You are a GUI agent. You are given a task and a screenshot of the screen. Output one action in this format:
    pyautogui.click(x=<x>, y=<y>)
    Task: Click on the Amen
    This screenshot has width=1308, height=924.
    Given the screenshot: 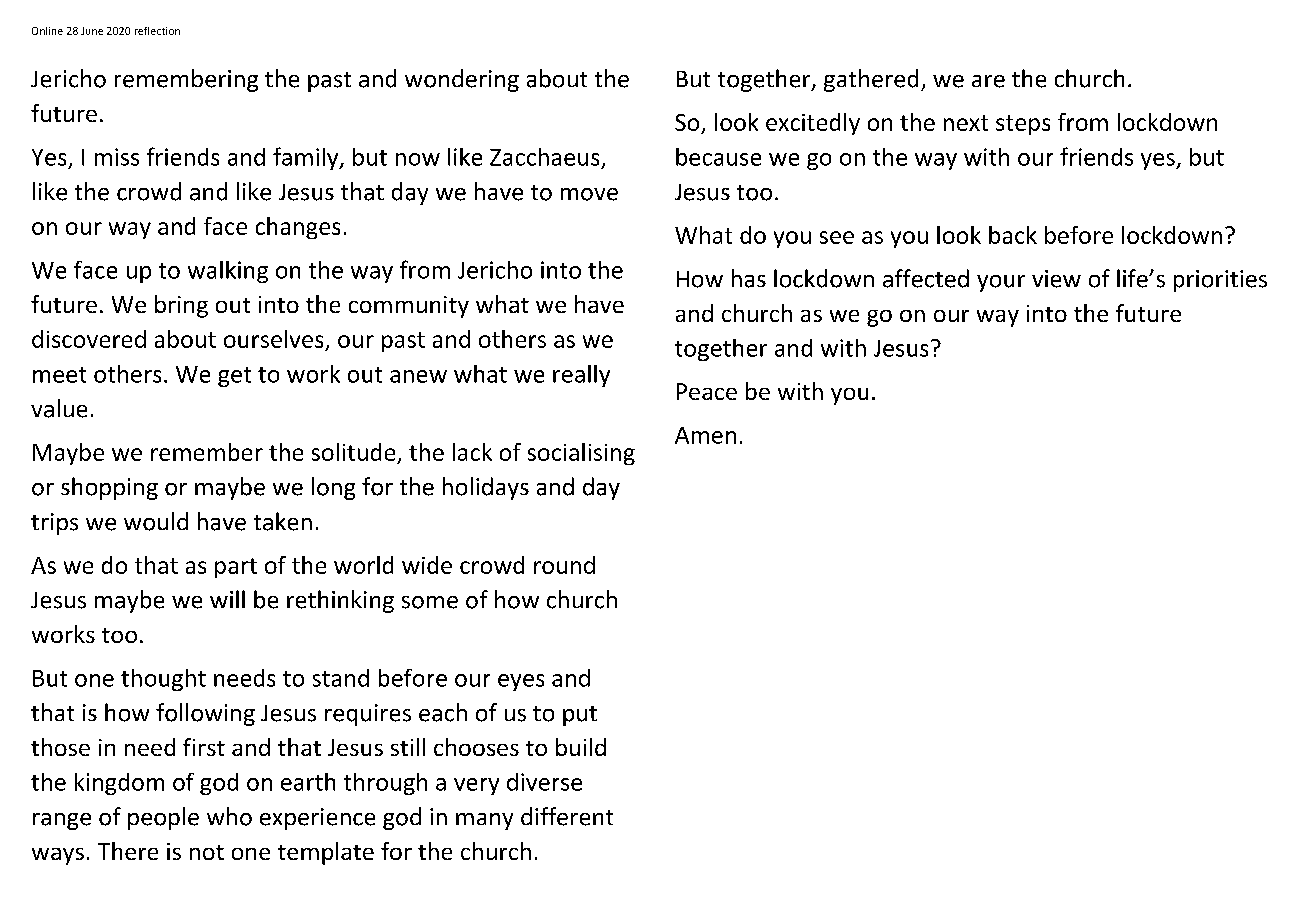 What is the action you would take?
    pyautogui.click(x=705, y=435)
